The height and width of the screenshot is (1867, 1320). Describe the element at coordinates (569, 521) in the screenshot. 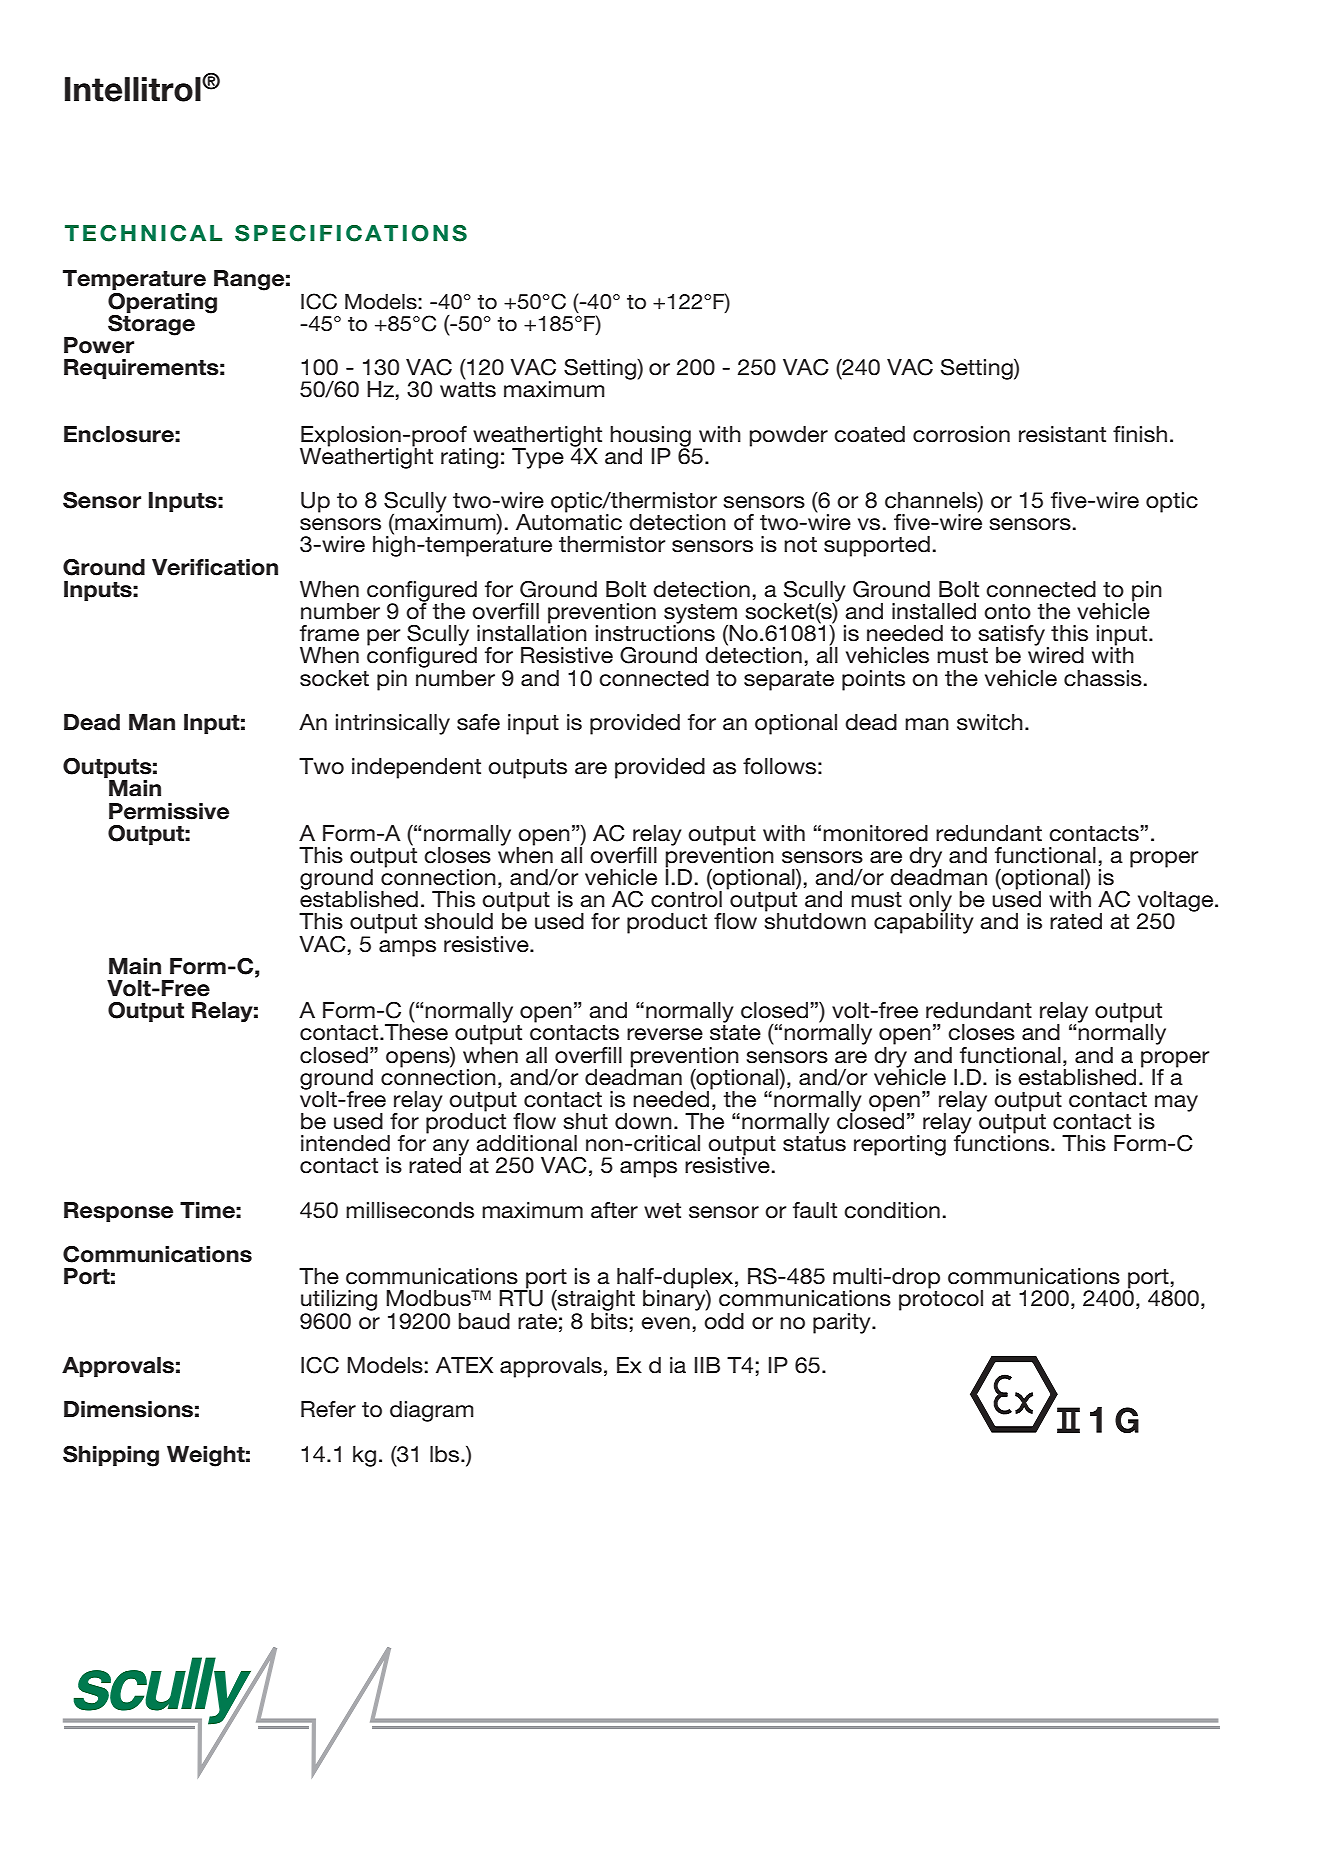

I see `Automatic` at that location.
